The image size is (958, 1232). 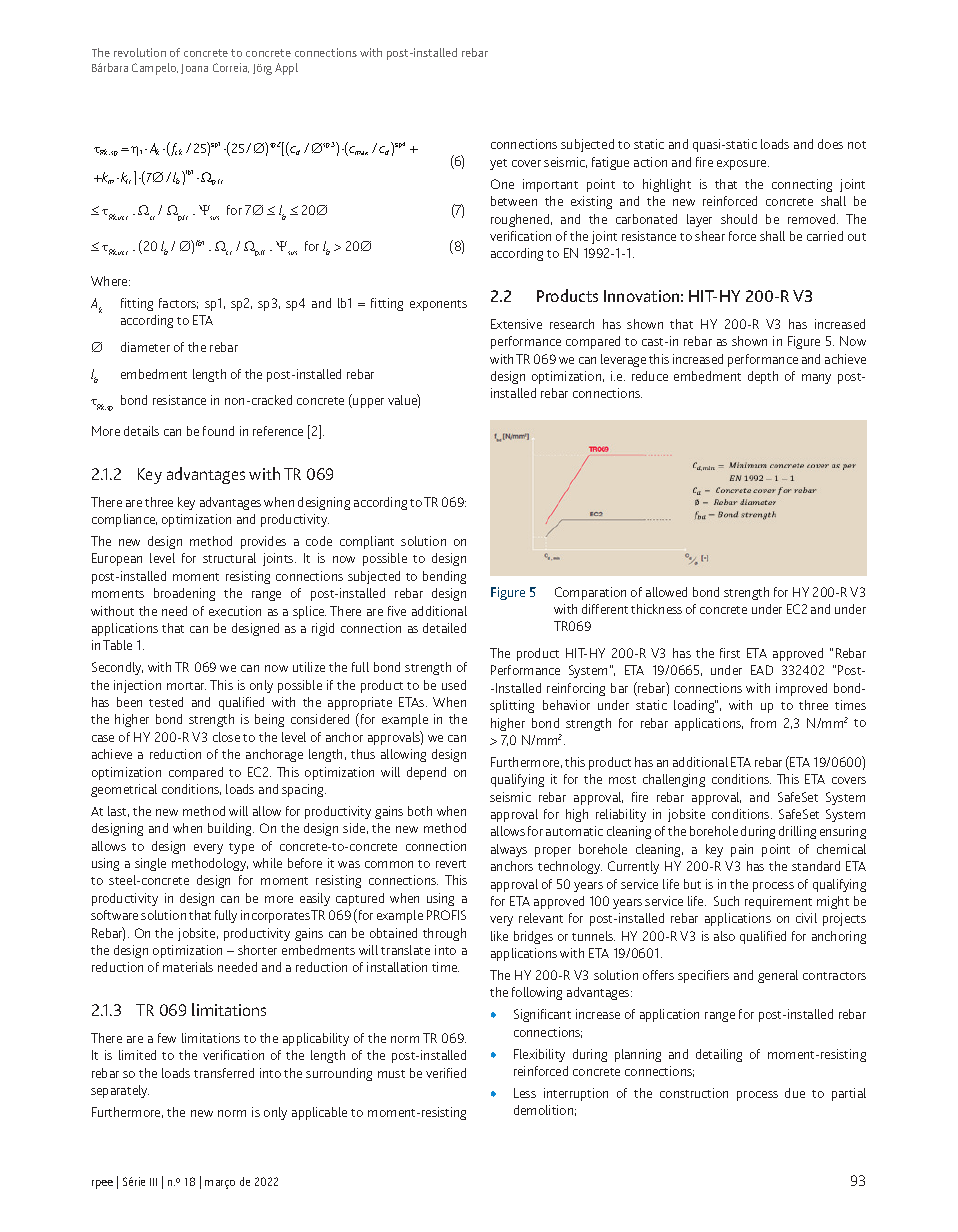 I want to click on shear, so click(x=710, y=236).
